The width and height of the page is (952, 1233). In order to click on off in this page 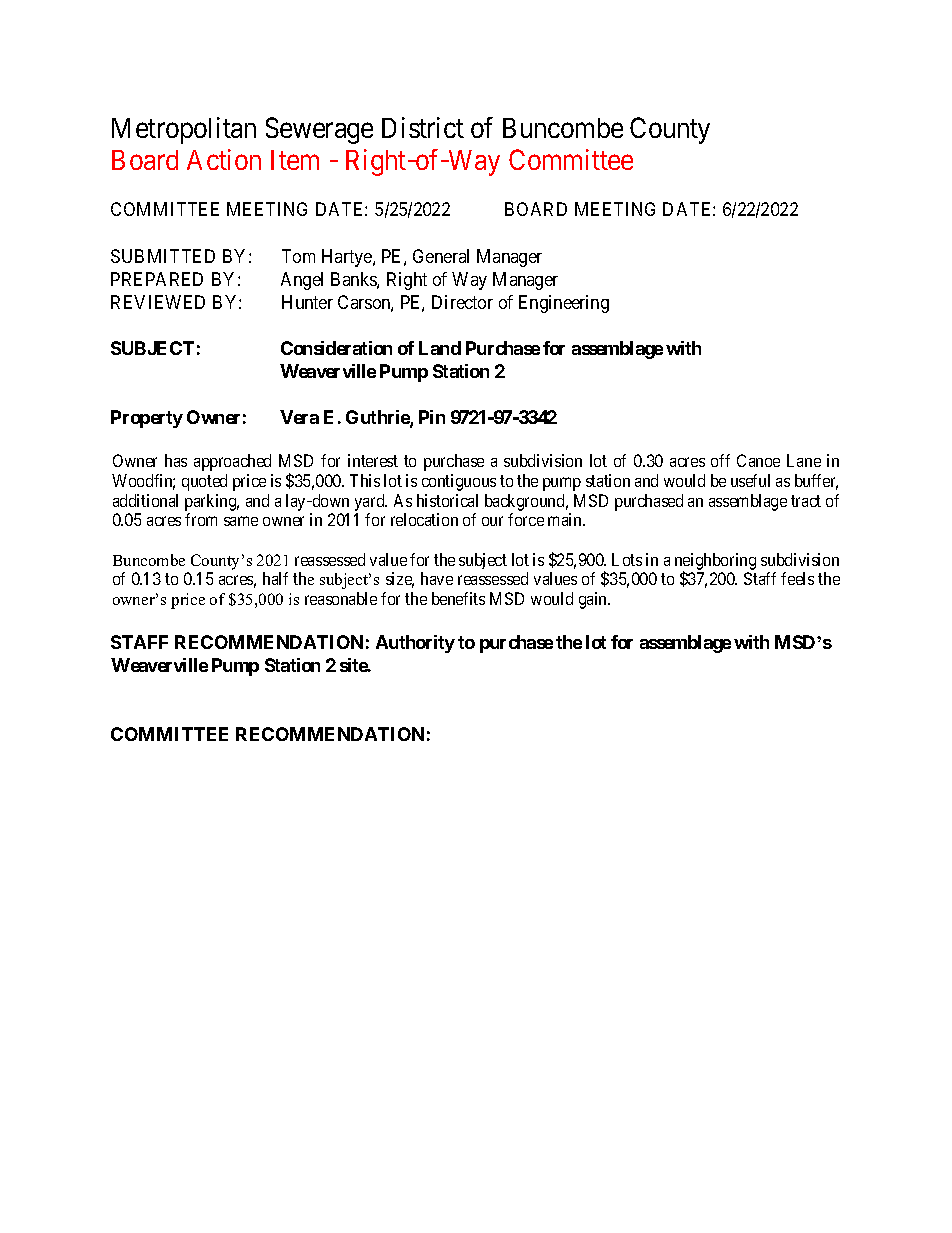, I will do `click(720, 460)`.
